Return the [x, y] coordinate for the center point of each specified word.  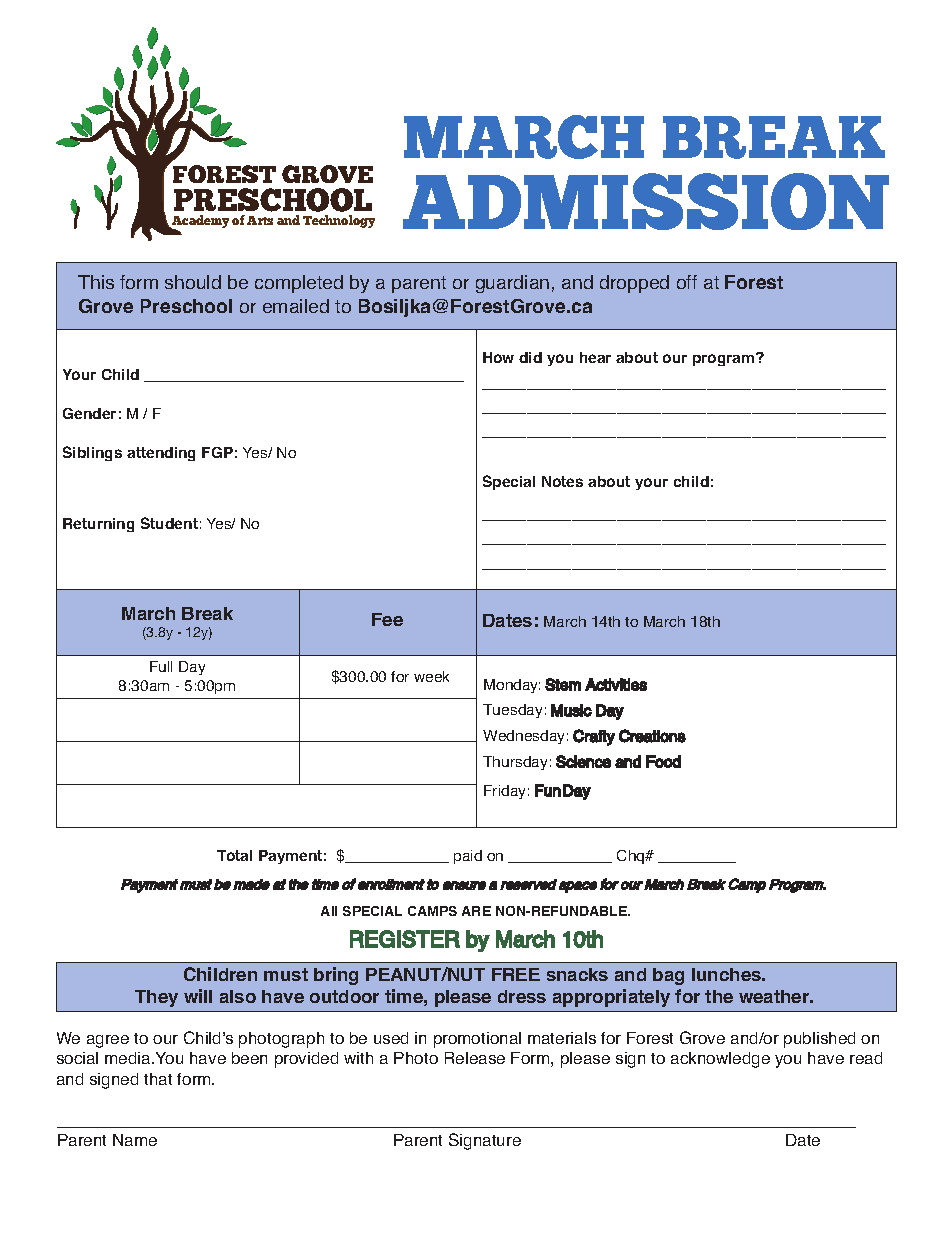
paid [468, 857]
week [431, 676]
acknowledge [720, 1060]
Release [475, 1058]
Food [663, 761]
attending [161, 454]
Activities [616, 684]
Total [234, 855]
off [687, 282]
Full [161, 666]
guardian [512, 284]
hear [595, 357]
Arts [260, 220]
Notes [562, 481]
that [158, 1079]
